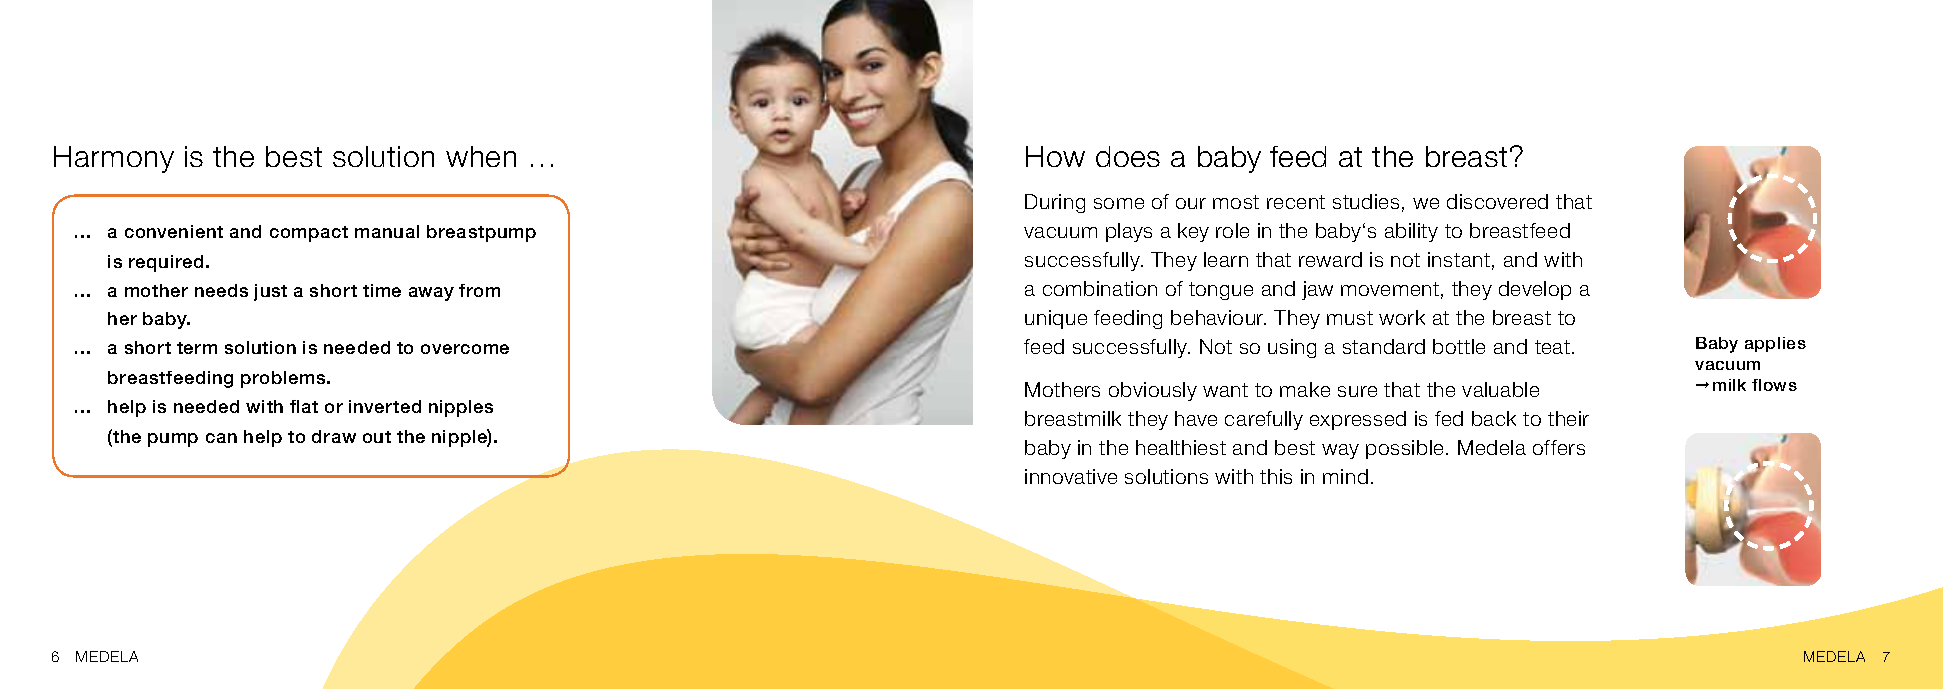 This document has height=689, width=1943. I want to click on just, so click(270, 292).
